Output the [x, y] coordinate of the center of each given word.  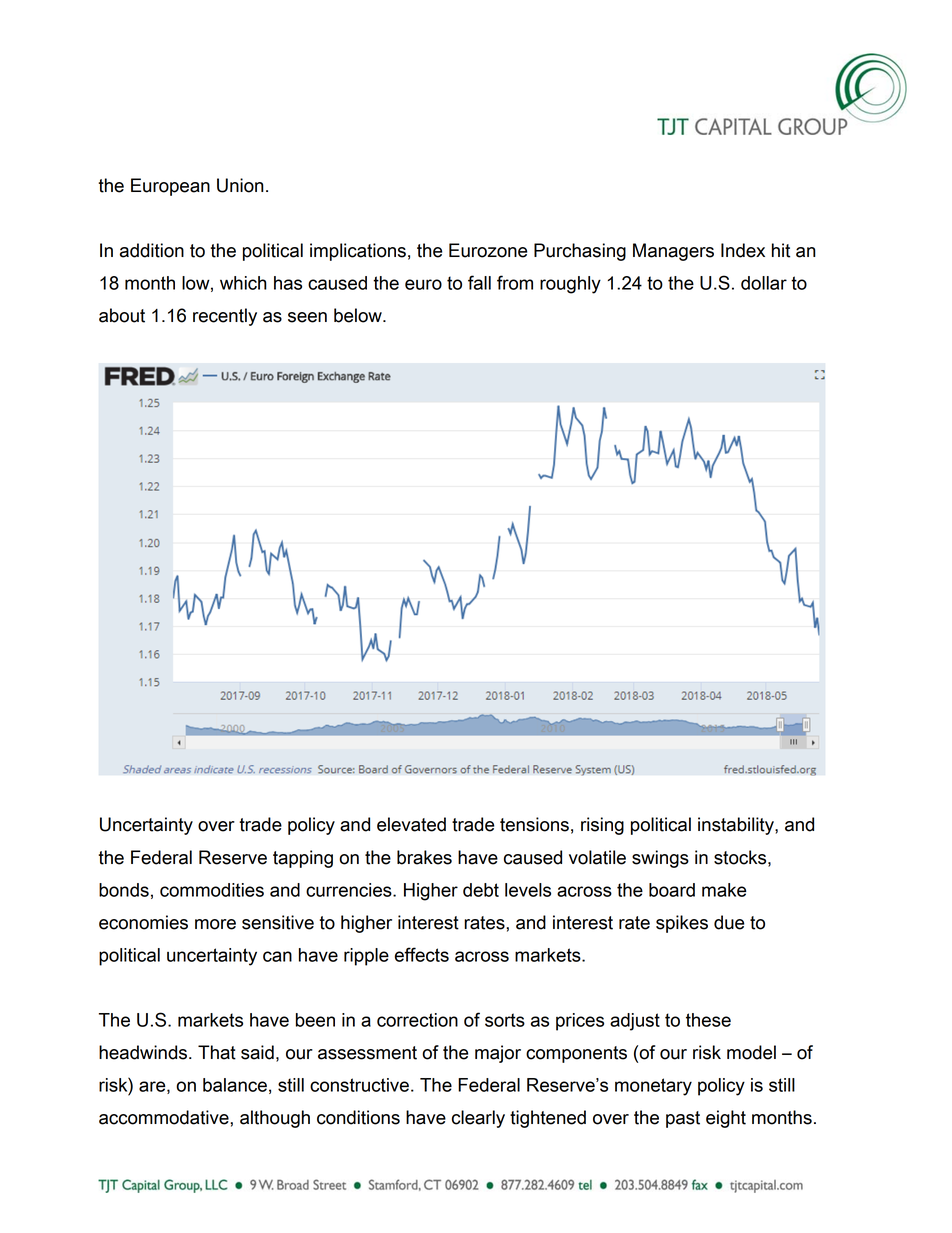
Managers [673, 252]
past [683, 1119]
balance [235, 1085]
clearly [478, 1119]
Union [240, 185]
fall [479, 282]
